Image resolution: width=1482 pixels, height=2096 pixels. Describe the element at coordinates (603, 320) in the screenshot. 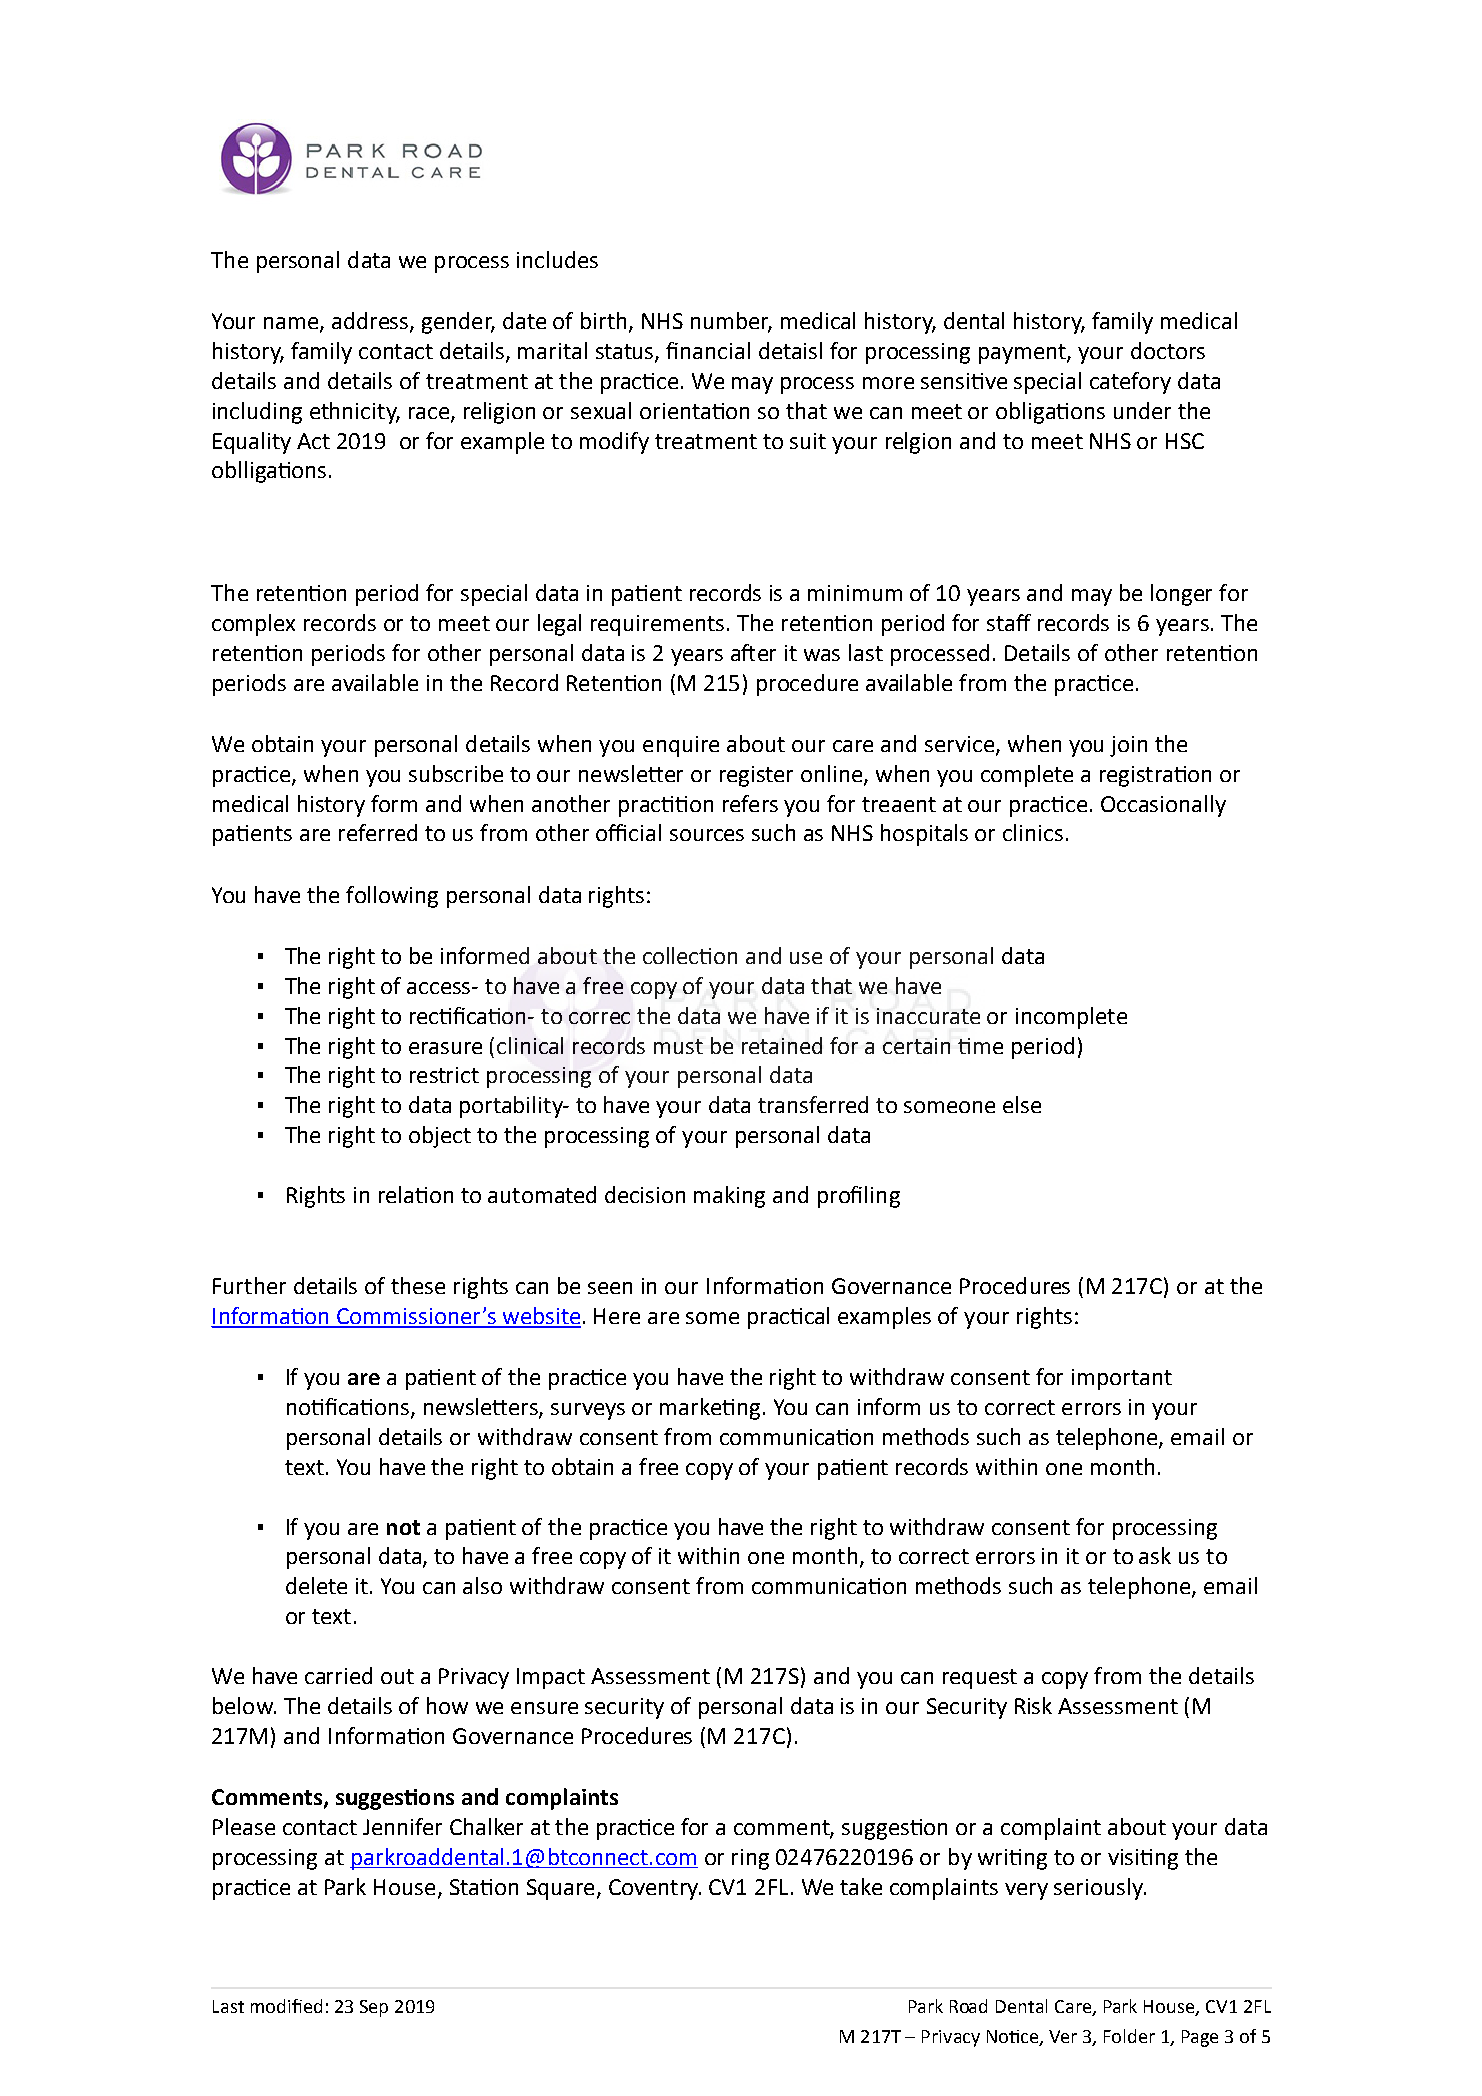

I see `birth` at that location.
